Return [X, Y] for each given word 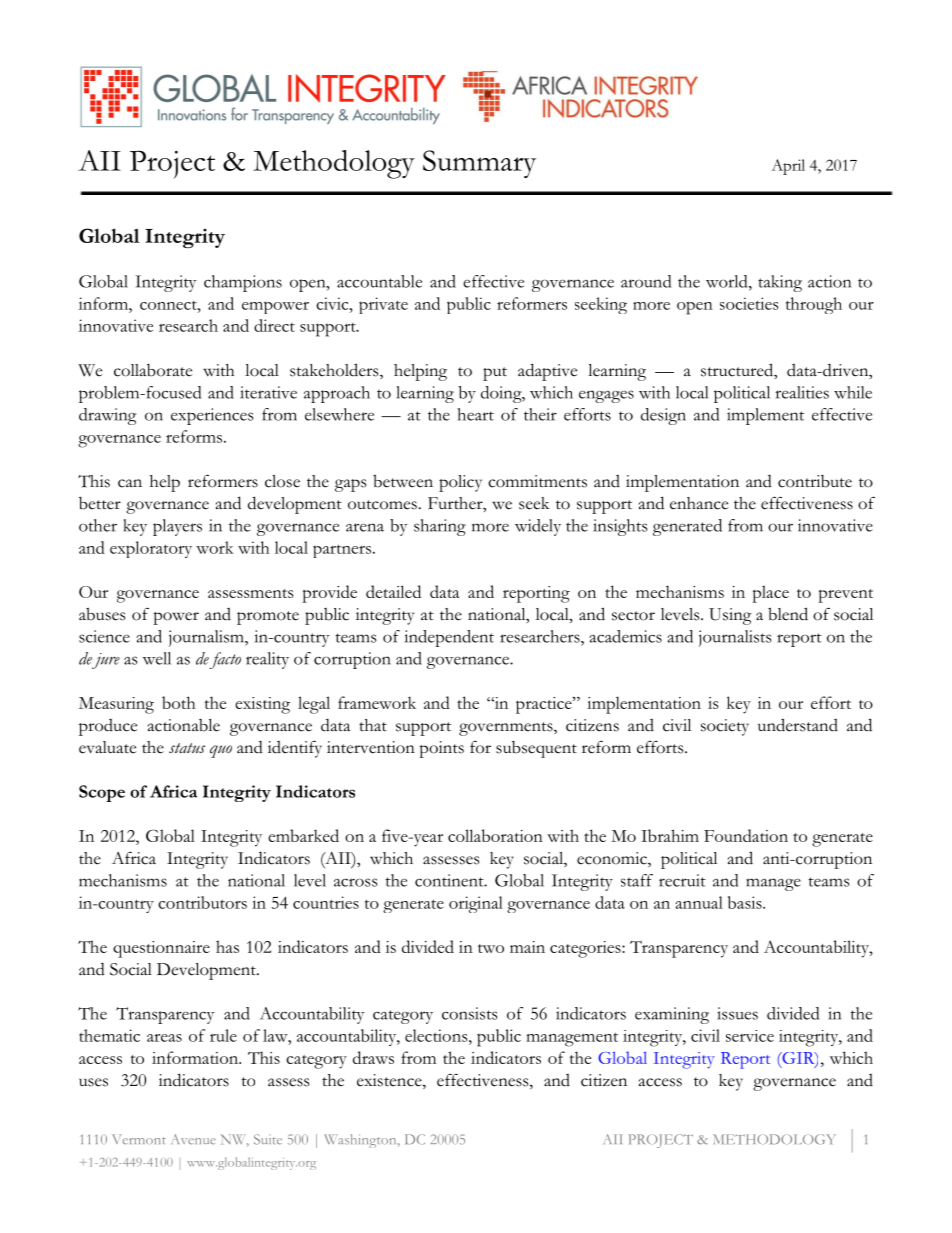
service [750, 1036]
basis [745, 902]
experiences [212, 416]
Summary [479, 164]
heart [475, 414]
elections [437, 1035]
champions [243, 283]
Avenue [193, 1139]
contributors [202, 902]
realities [802, 392]
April [788, 167]
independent [449, 638]
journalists [735, 638]
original [476, 904]
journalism [207, 638]
